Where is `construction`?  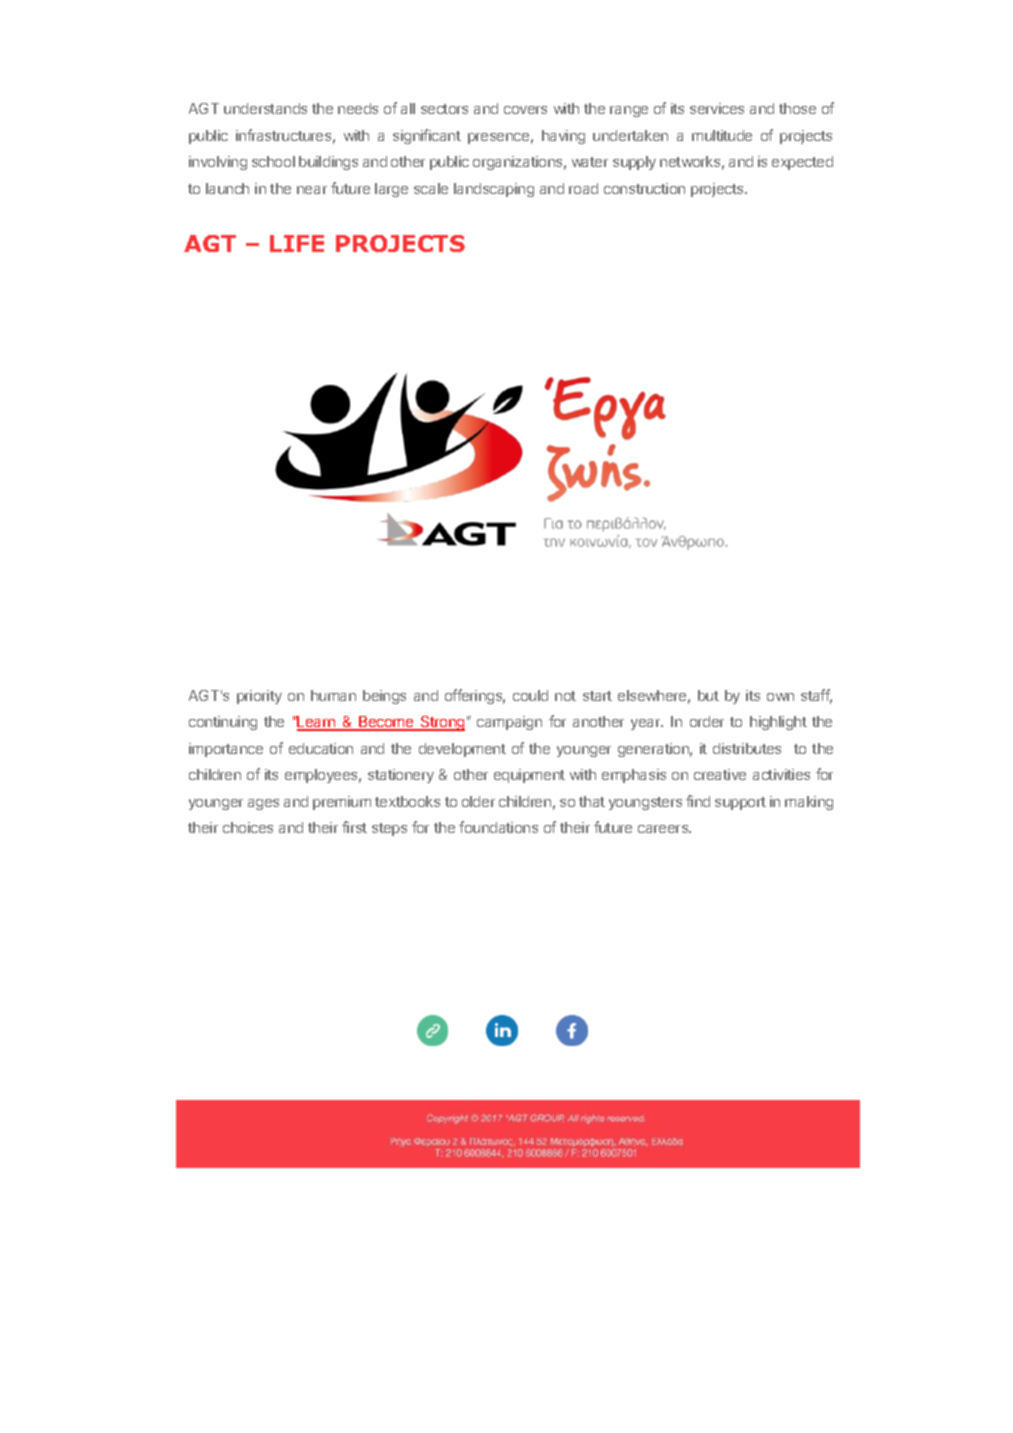 construction is located at coordinates (644, 188).
